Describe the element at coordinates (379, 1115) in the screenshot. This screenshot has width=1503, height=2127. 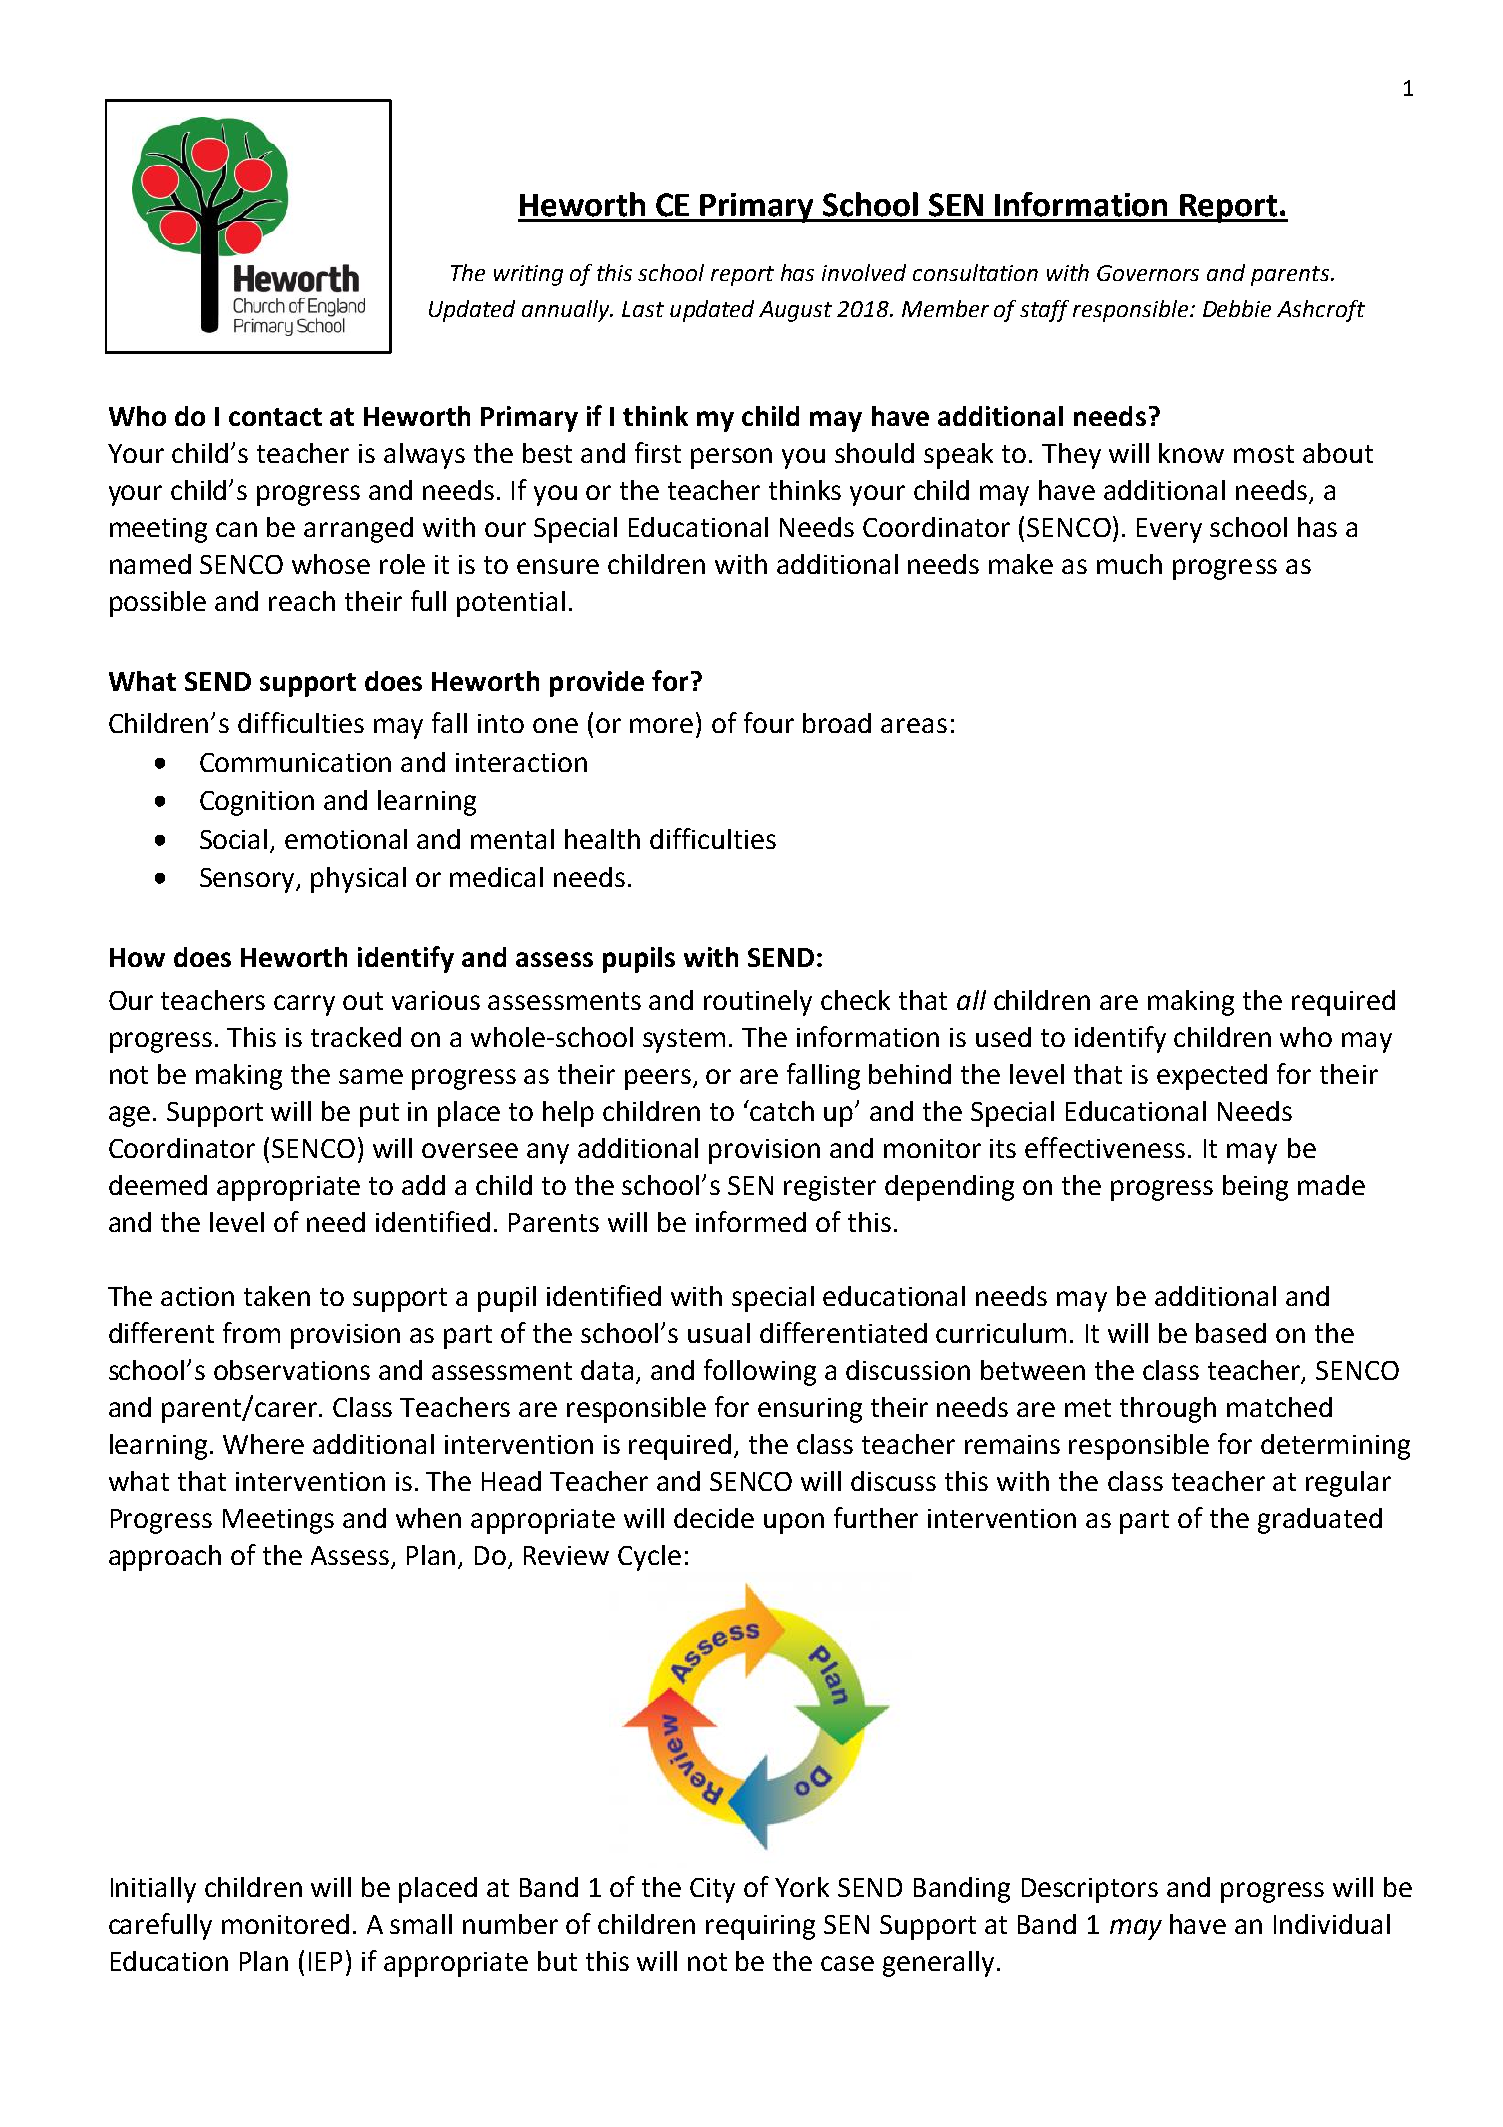
I see `put` at that location.
